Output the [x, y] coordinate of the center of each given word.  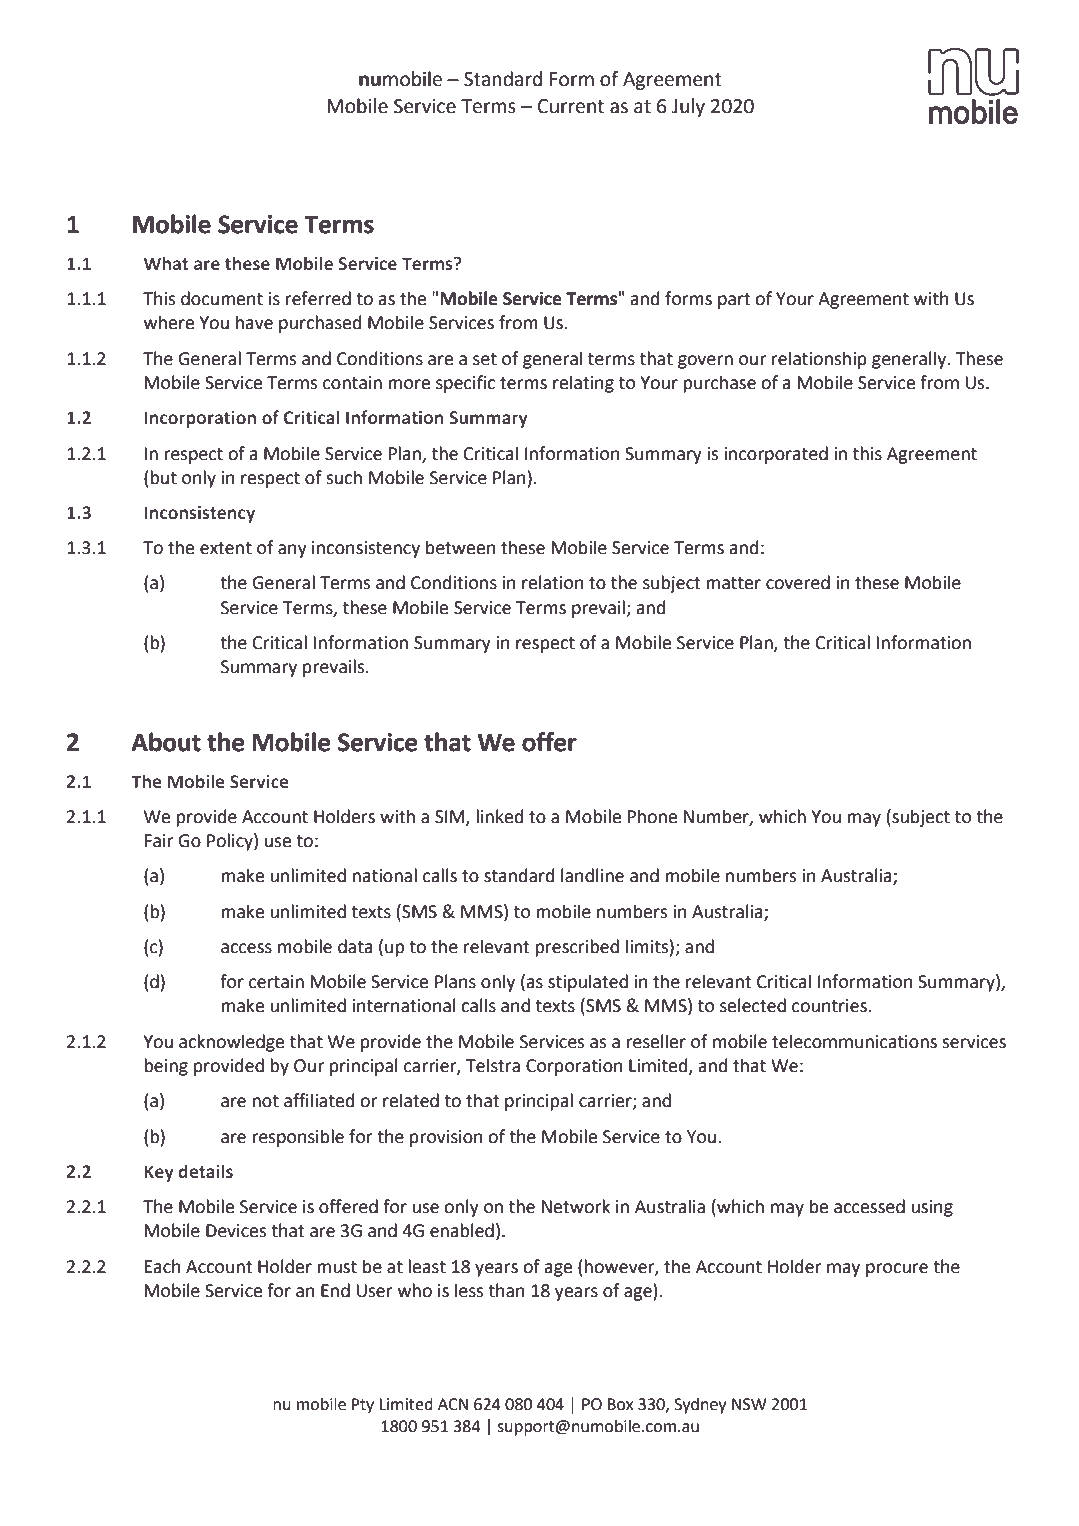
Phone [652, 816]
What [166, 263]
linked [499, 816]
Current [571, 106]
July [688, 107]
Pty [363, 1406]
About [166, 742]
